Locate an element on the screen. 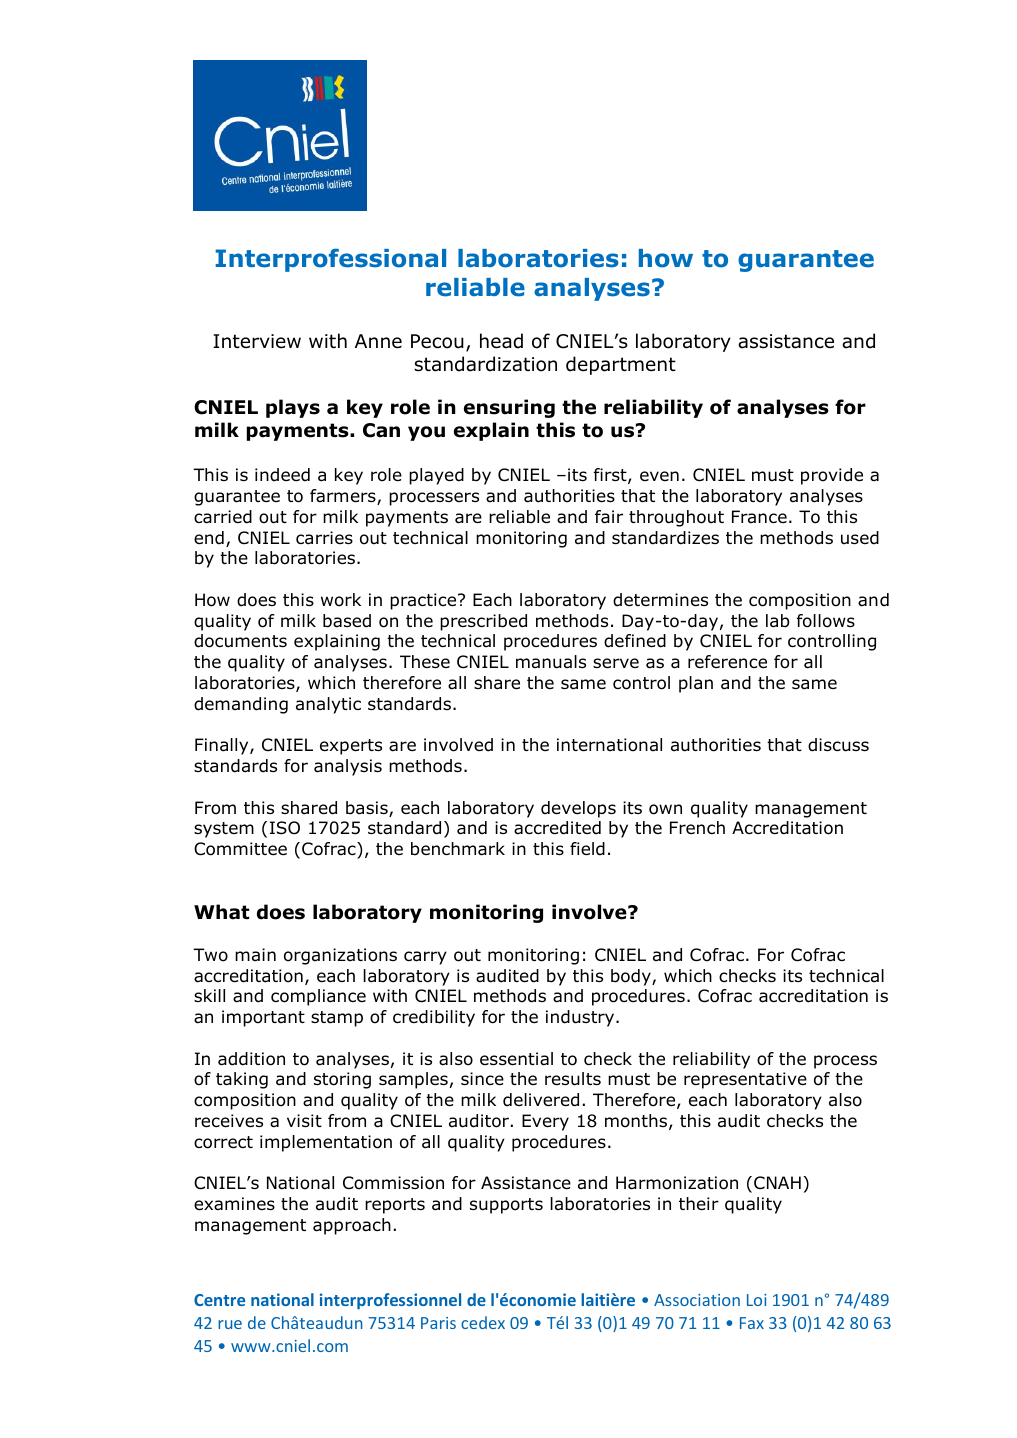  Loi is located at coordinates (757, 1300).
